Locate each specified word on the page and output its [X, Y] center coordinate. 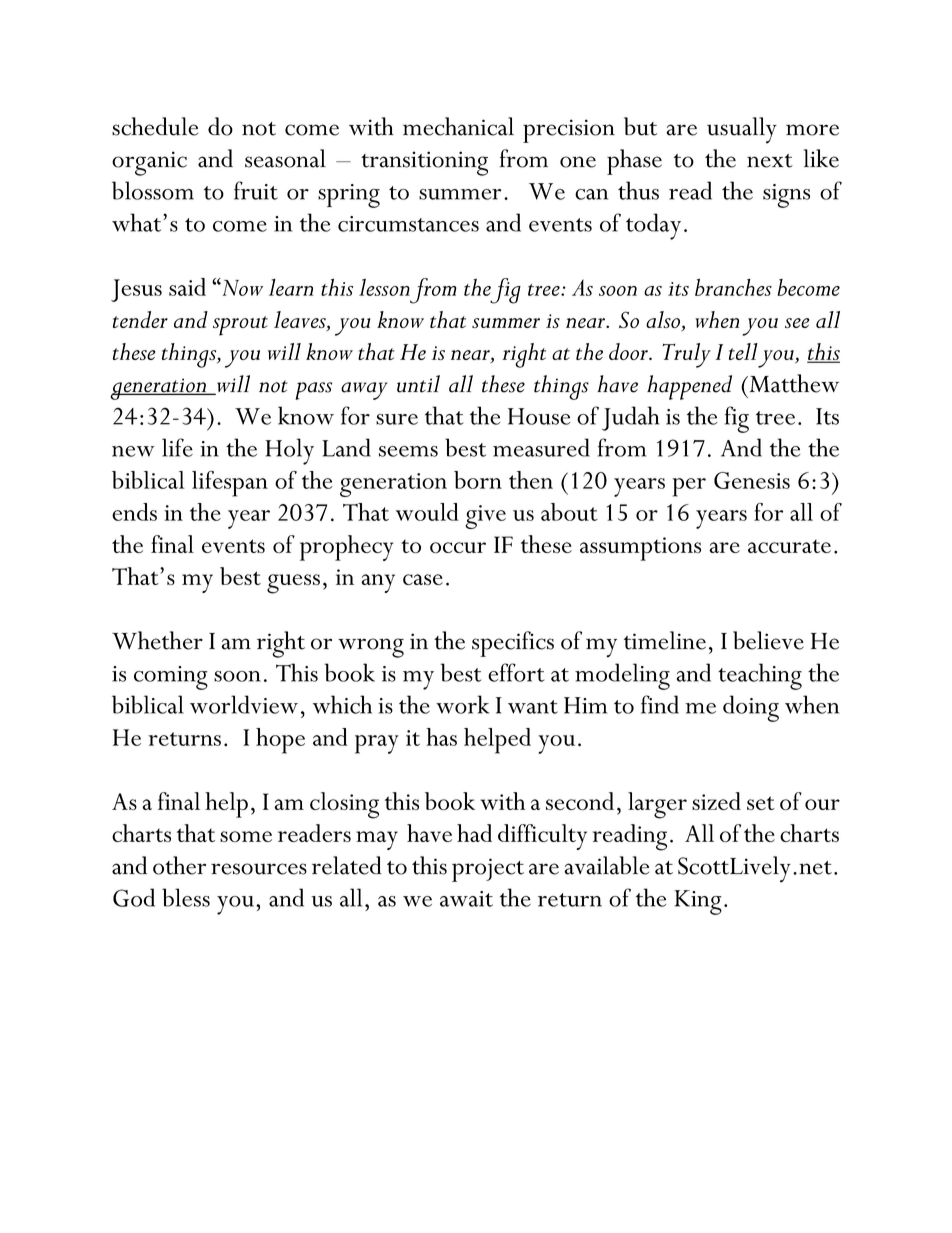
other [179, 865]
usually [742, 130]
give [486, 517]
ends [134, 512]
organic [149, 163]
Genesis [752, 480]
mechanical [458, 126]
